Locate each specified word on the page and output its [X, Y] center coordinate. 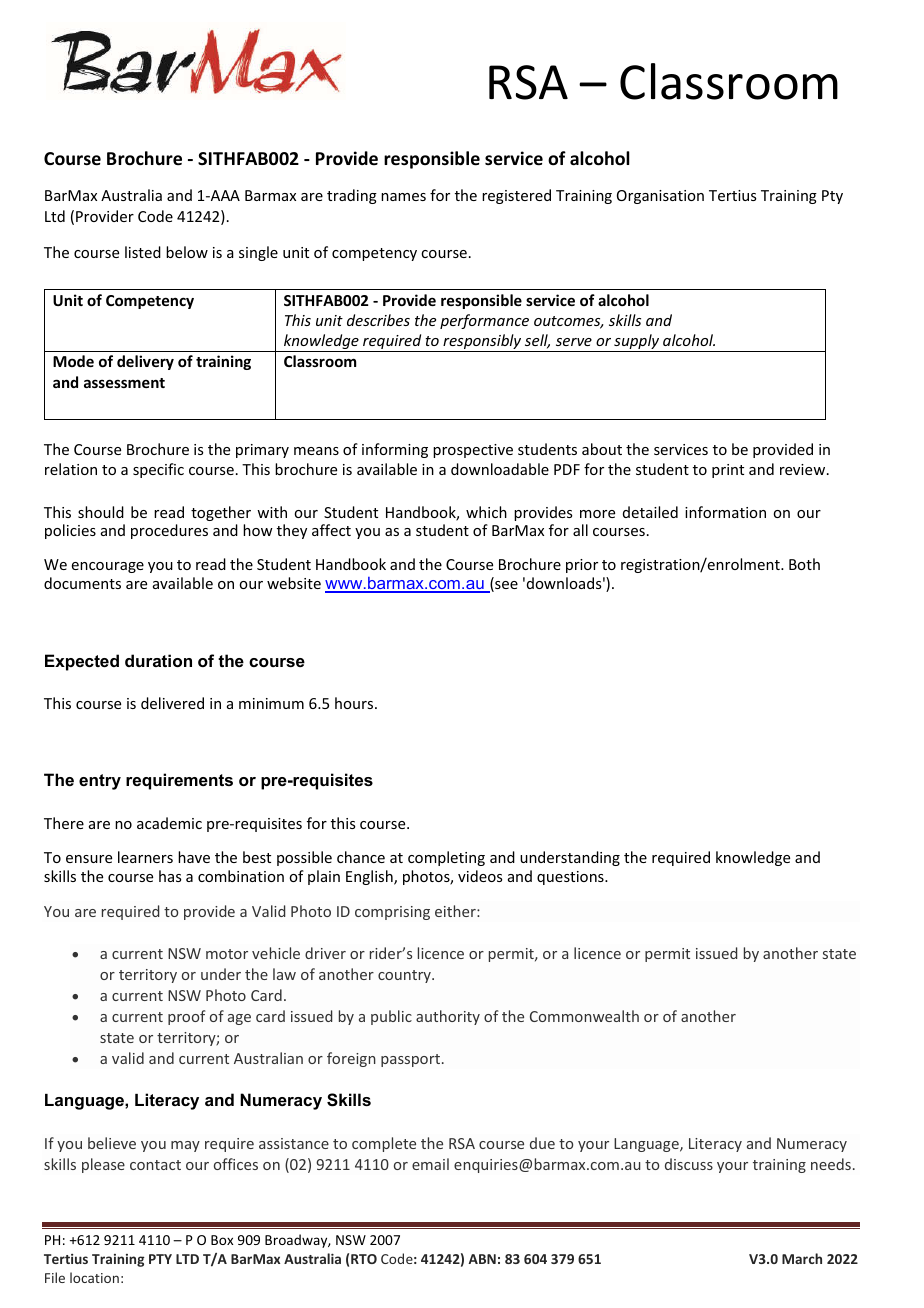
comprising [392, 913]
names [403, 197]
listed [143, 252]
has [170, 876]
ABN [482, 1259]
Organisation [660, 197]
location [94, 1277]
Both [804, 564]
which [486, 512]
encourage [108, 567]
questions [571, 878]
